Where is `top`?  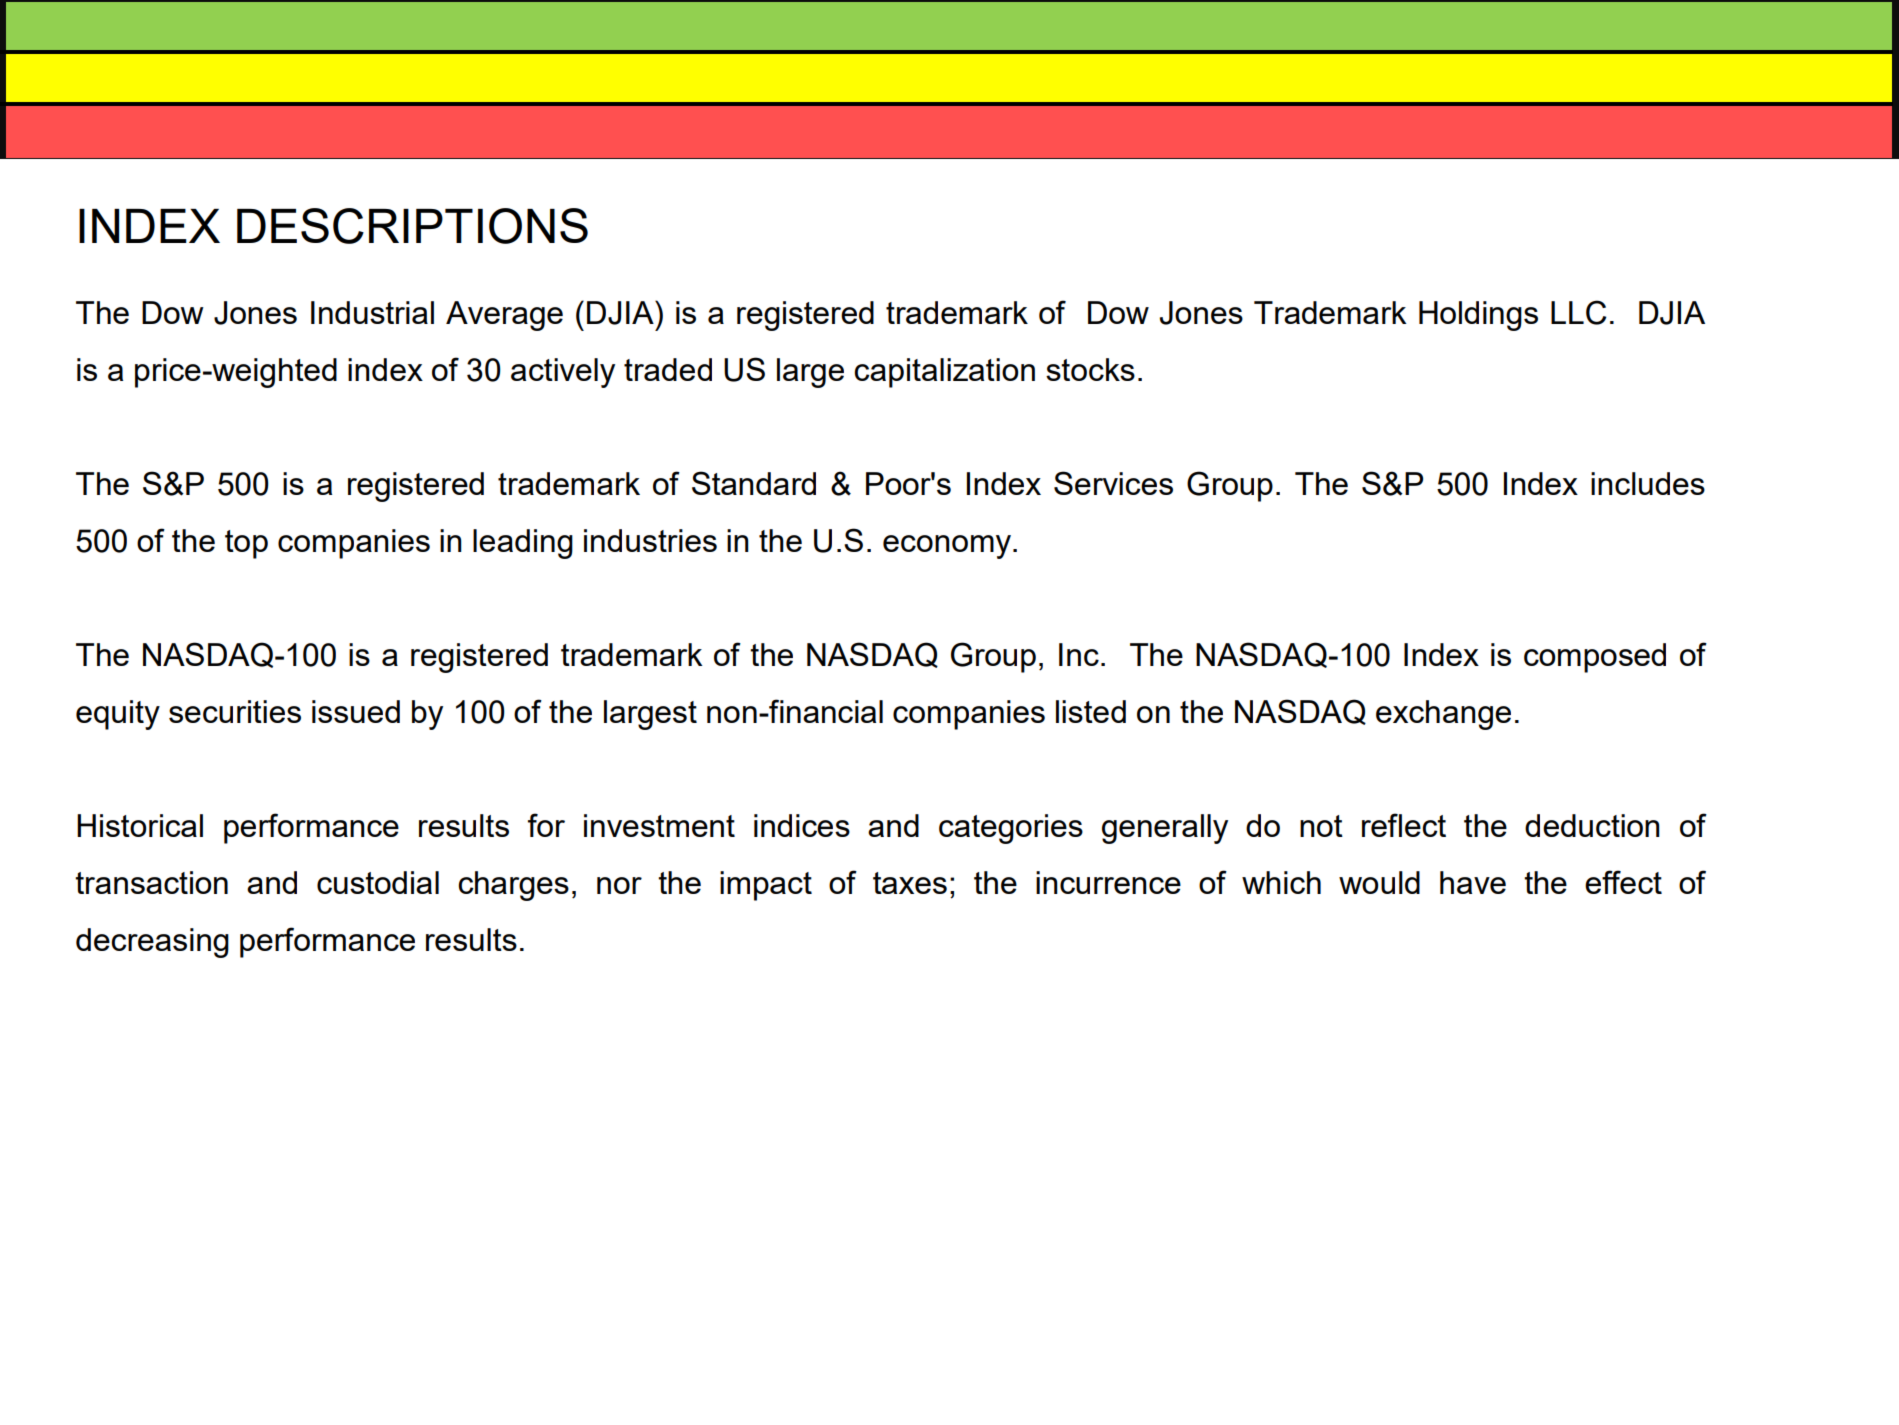
top is located at coordinates (246, 544).
